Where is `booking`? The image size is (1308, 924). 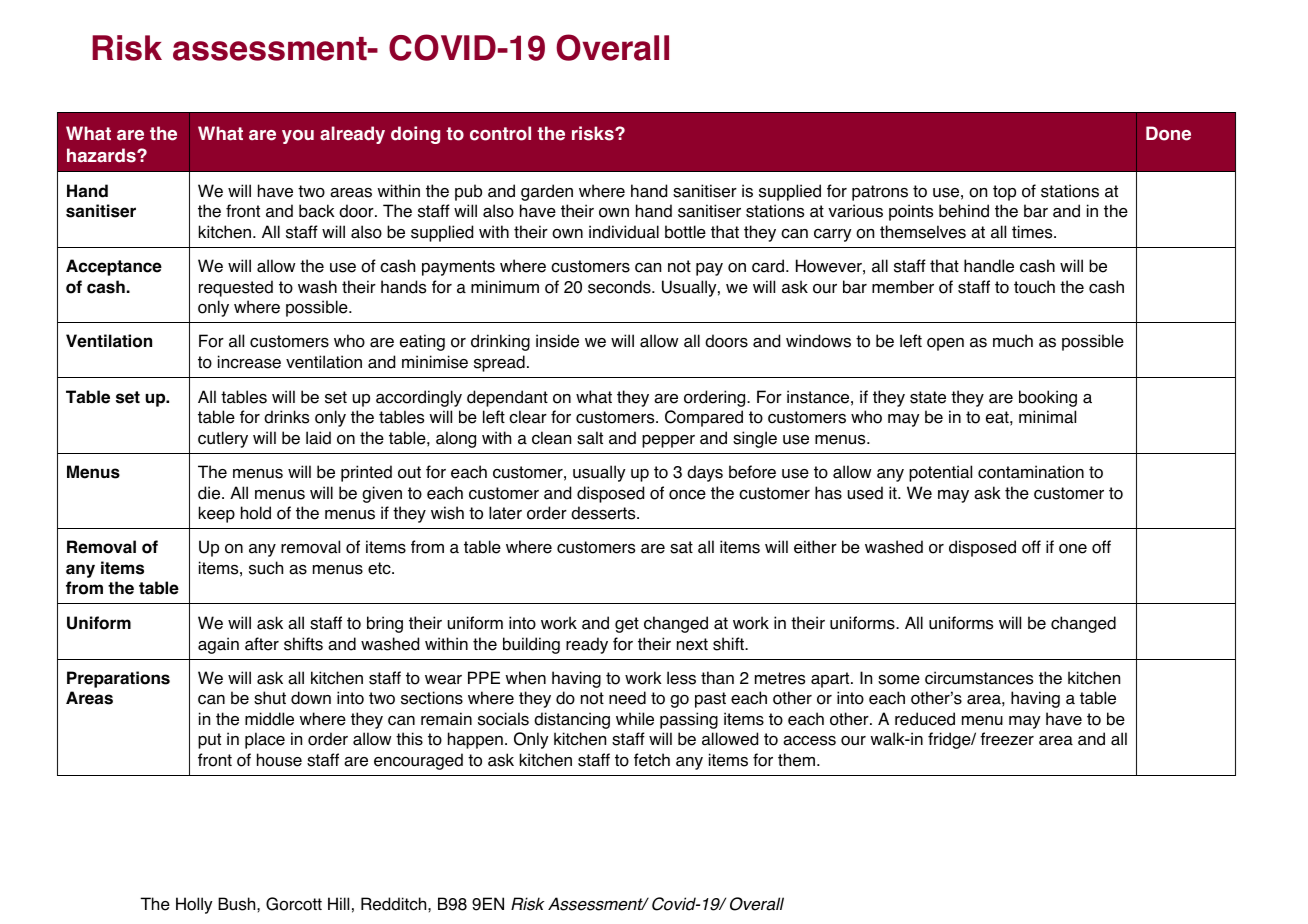 booking is located at coordinates (1048, 398).
